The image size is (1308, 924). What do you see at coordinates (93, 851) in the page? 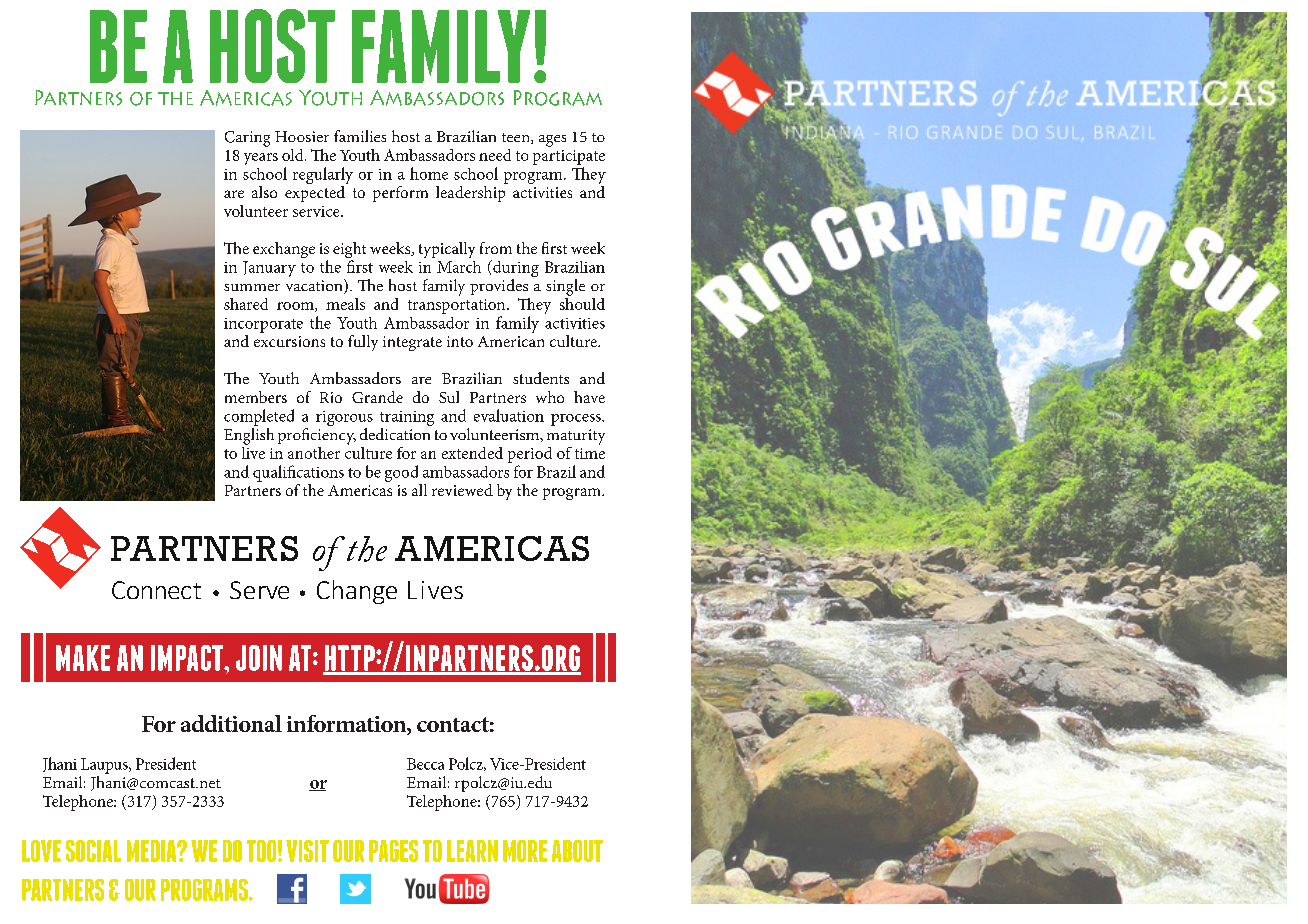
I see `SOCIAL` at bounding box center [93, 851].
